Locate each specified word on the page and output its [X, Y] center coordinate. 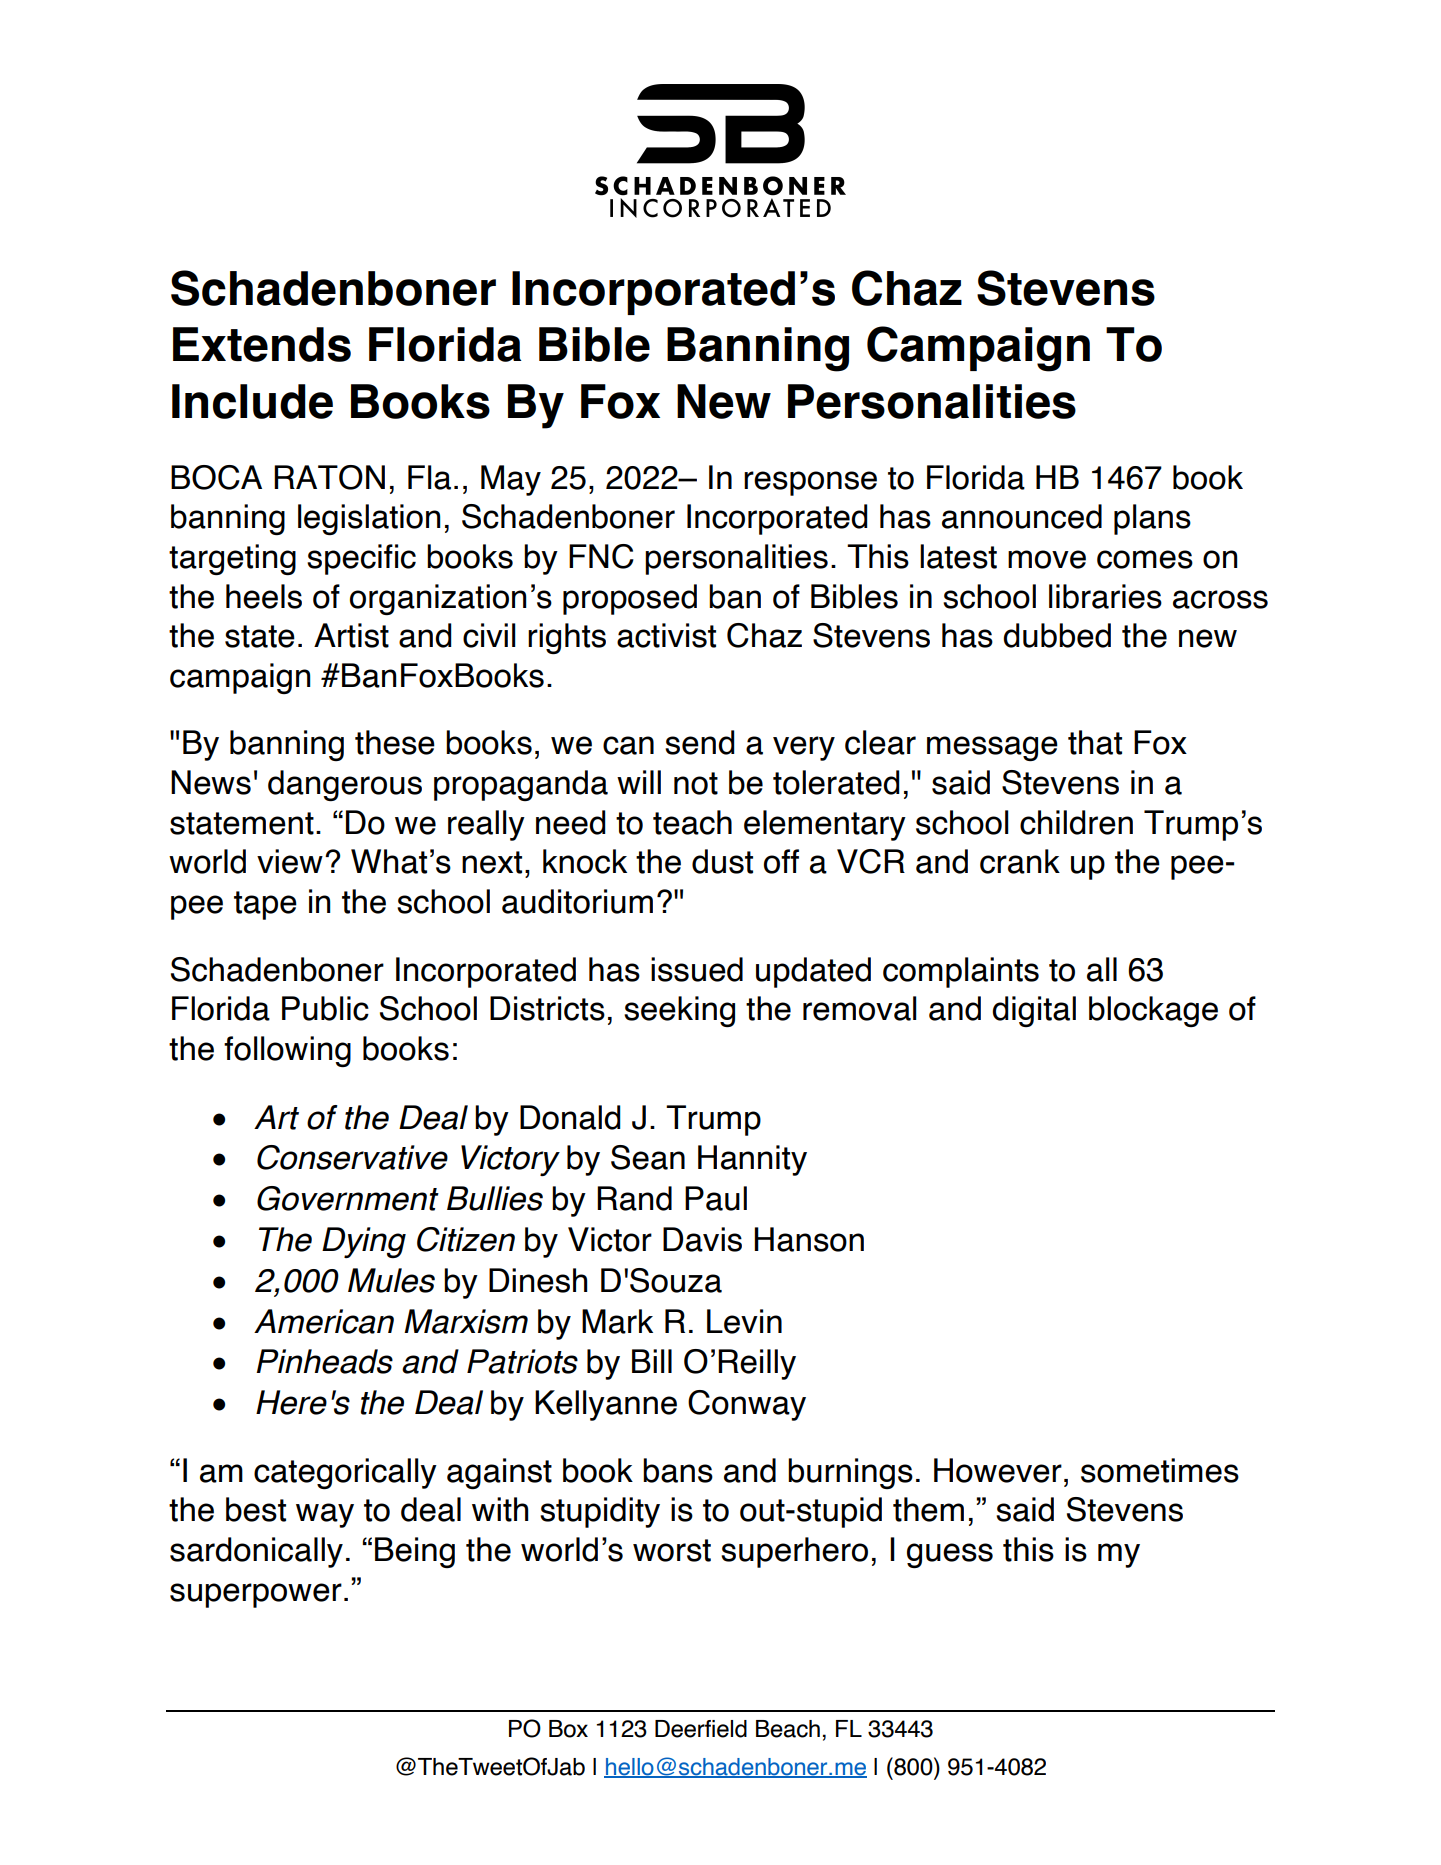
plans [1152, 519]
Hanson [809, 1239]
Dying [364, 1242]
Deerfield [701, 1729]
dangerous [345, 785]
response [810, 483]
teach [692, 822]
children [1076, 822]
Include [252, 401]
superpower [256, 1595]
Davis [702, 1239]
